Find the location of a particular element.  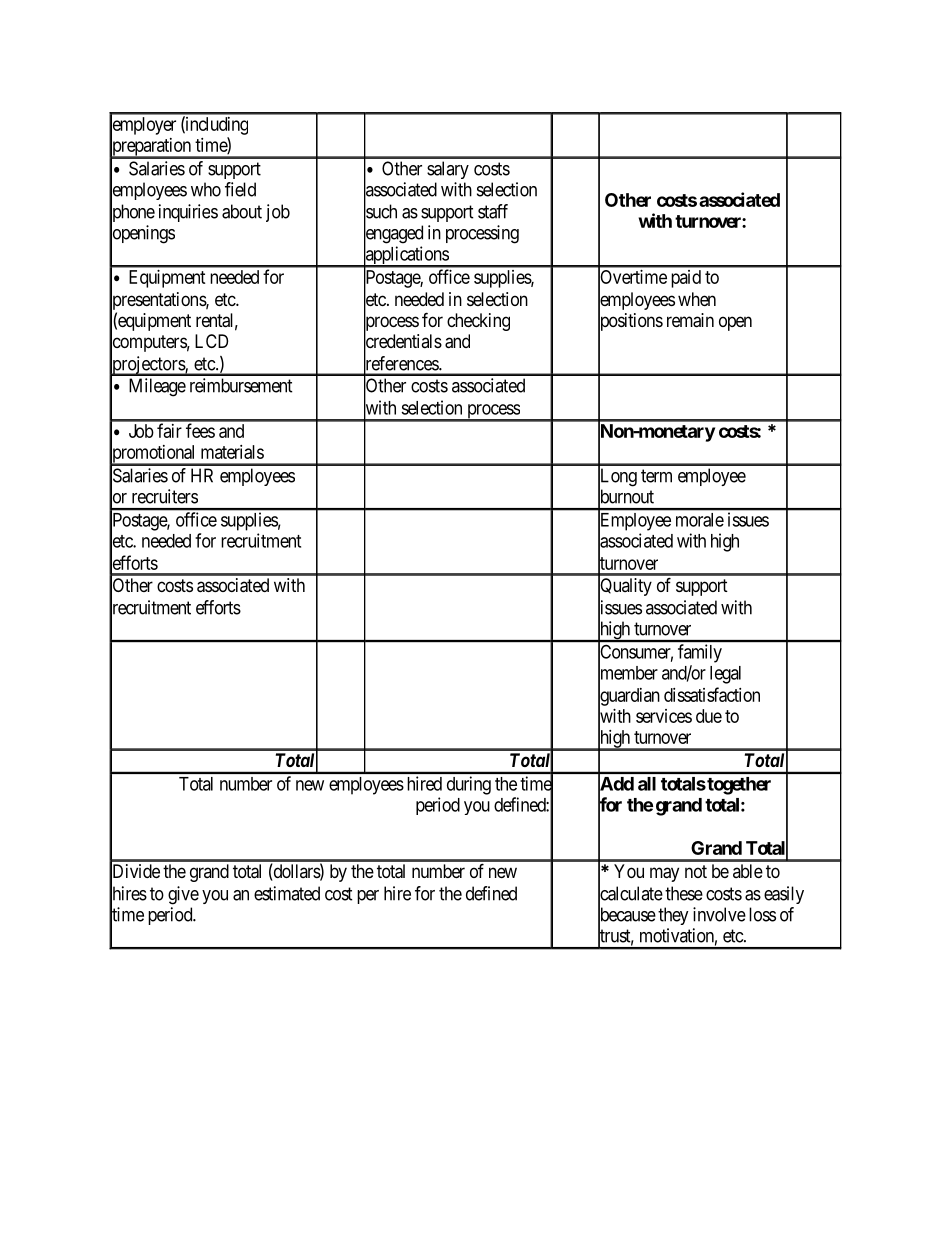

because is located at coordinates (627, 915).
